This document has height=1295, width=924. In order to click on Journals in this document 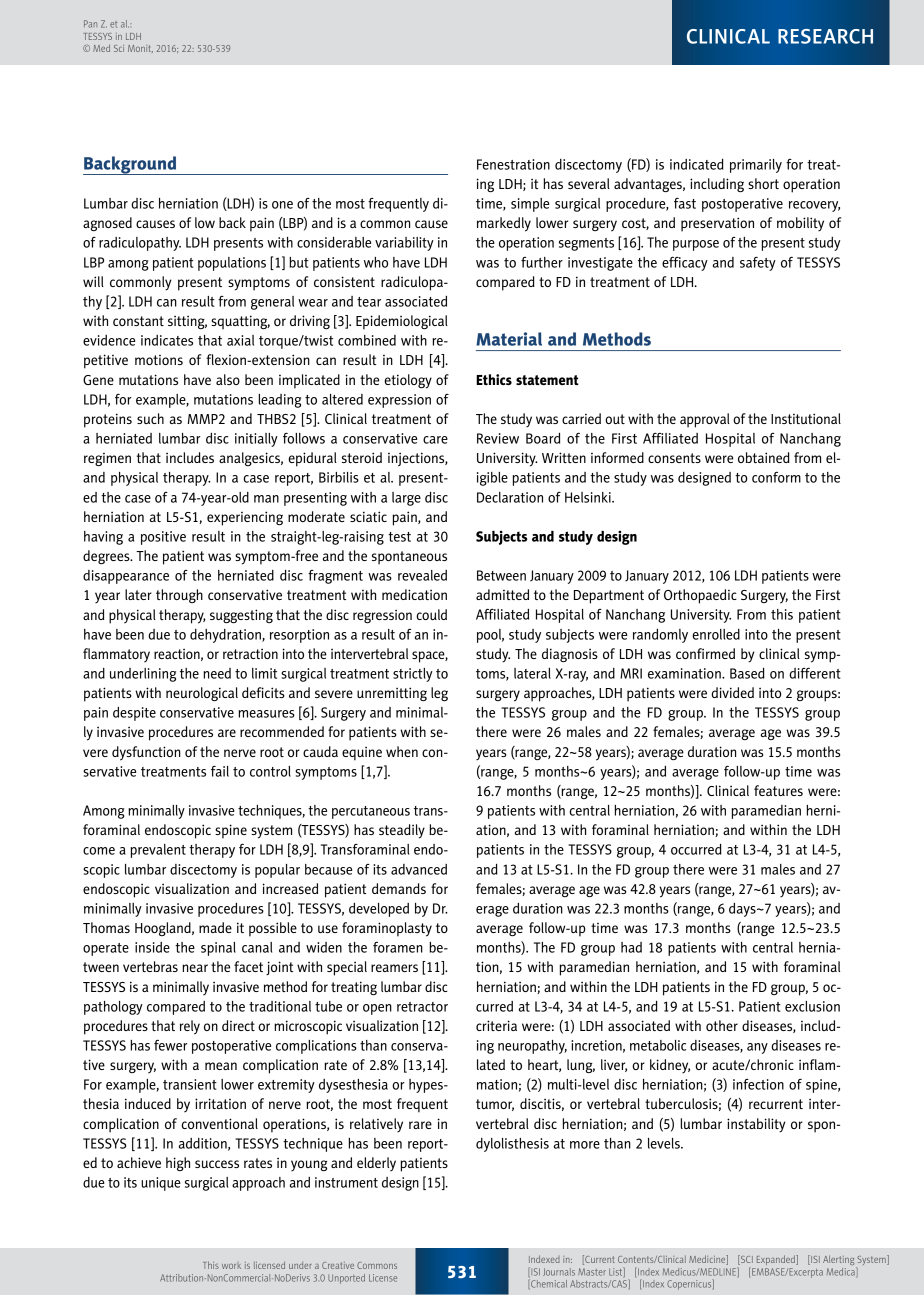, I will do `click(559, 1272)`.
